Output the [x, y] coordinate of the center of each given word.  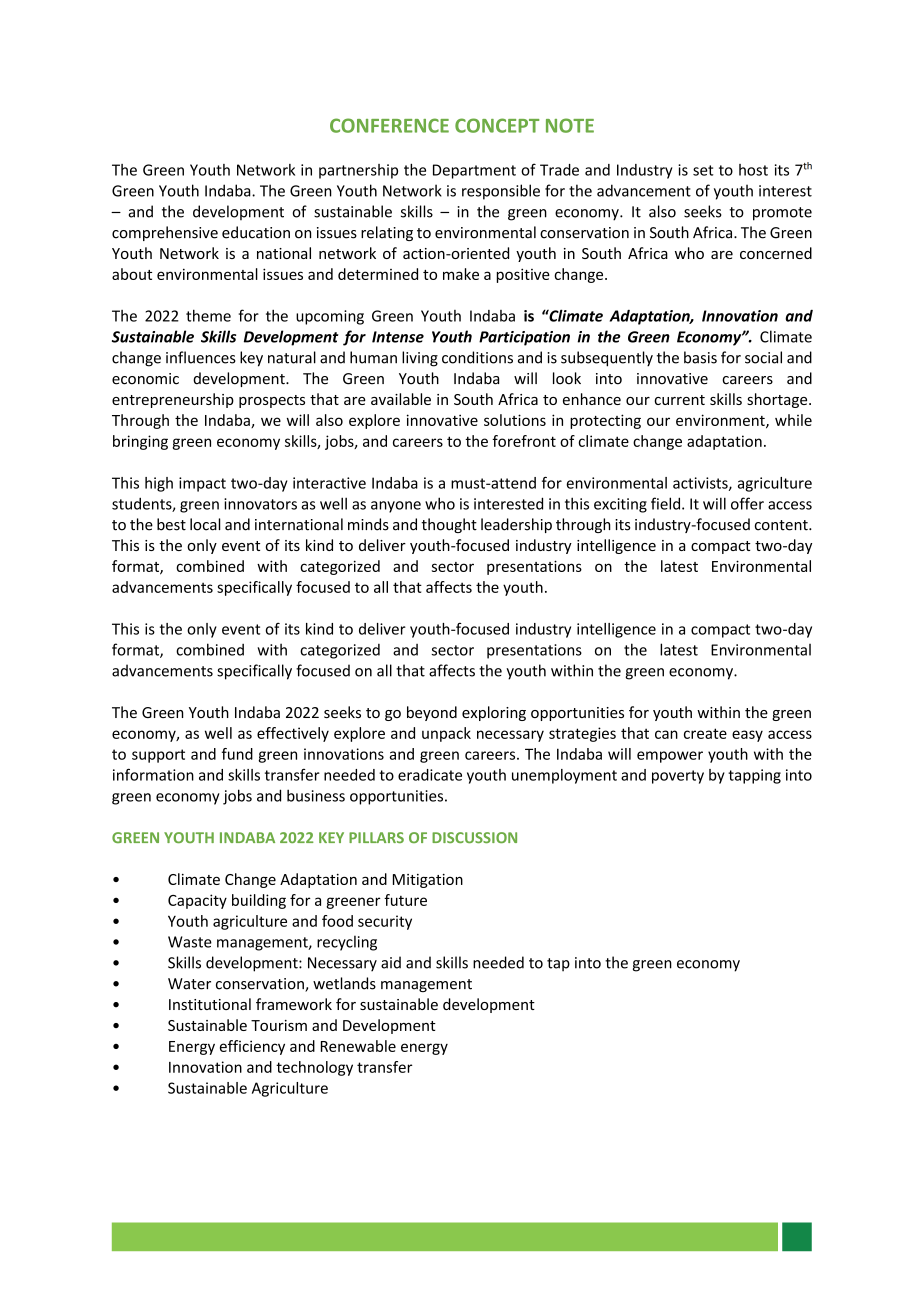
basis [700, 357]
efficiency [252, 1047]
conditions [477, 357]
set [703, 170]
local [205, 524]
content [782, 525]
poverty [678, 777]
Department [474, 171]
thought [449, 525]
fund [237, 754]
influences [201, 357]
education [256, 232]
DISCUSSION [474, 837]
